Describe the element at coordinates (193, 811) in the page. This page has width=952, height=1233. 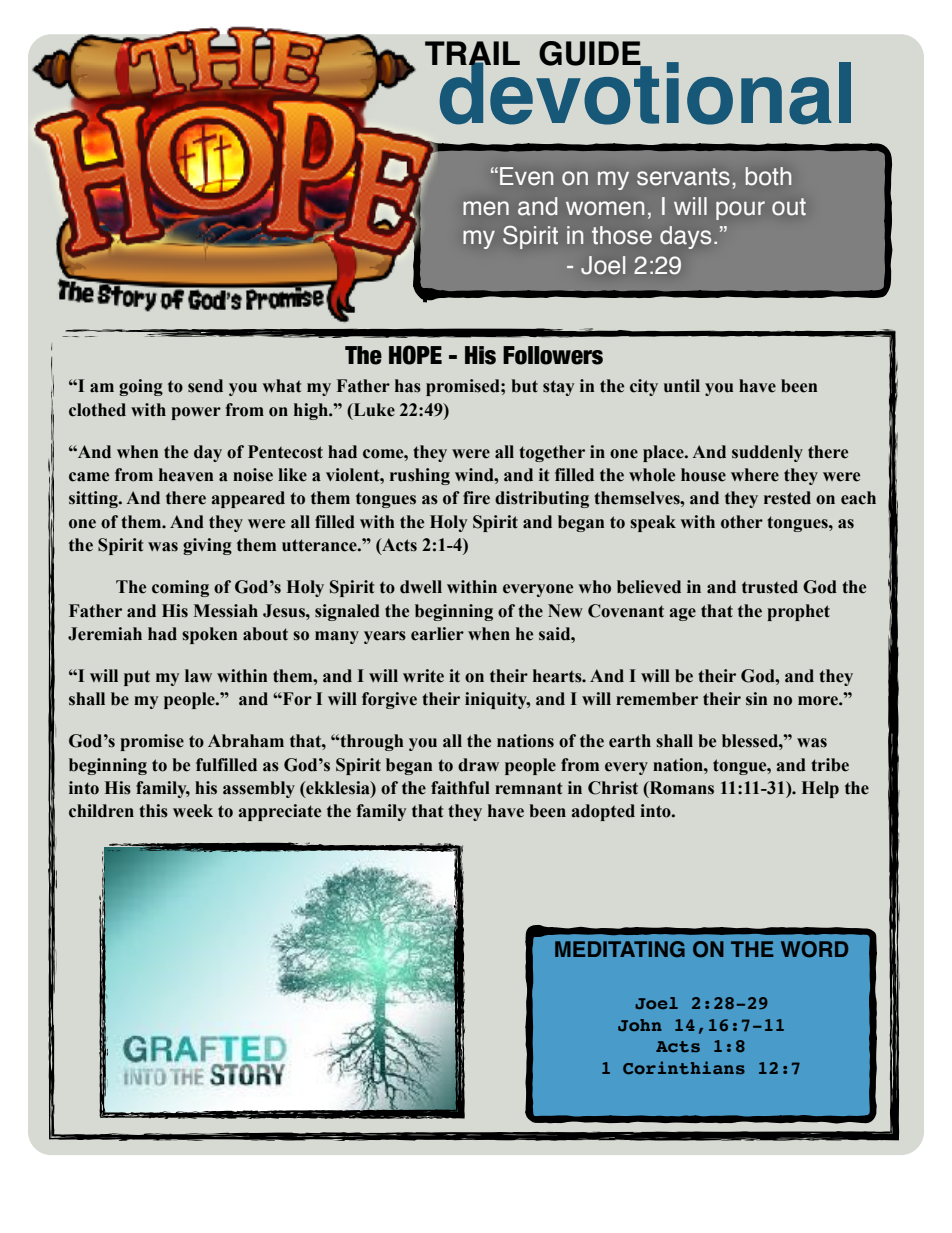
I see `week` at that location.
